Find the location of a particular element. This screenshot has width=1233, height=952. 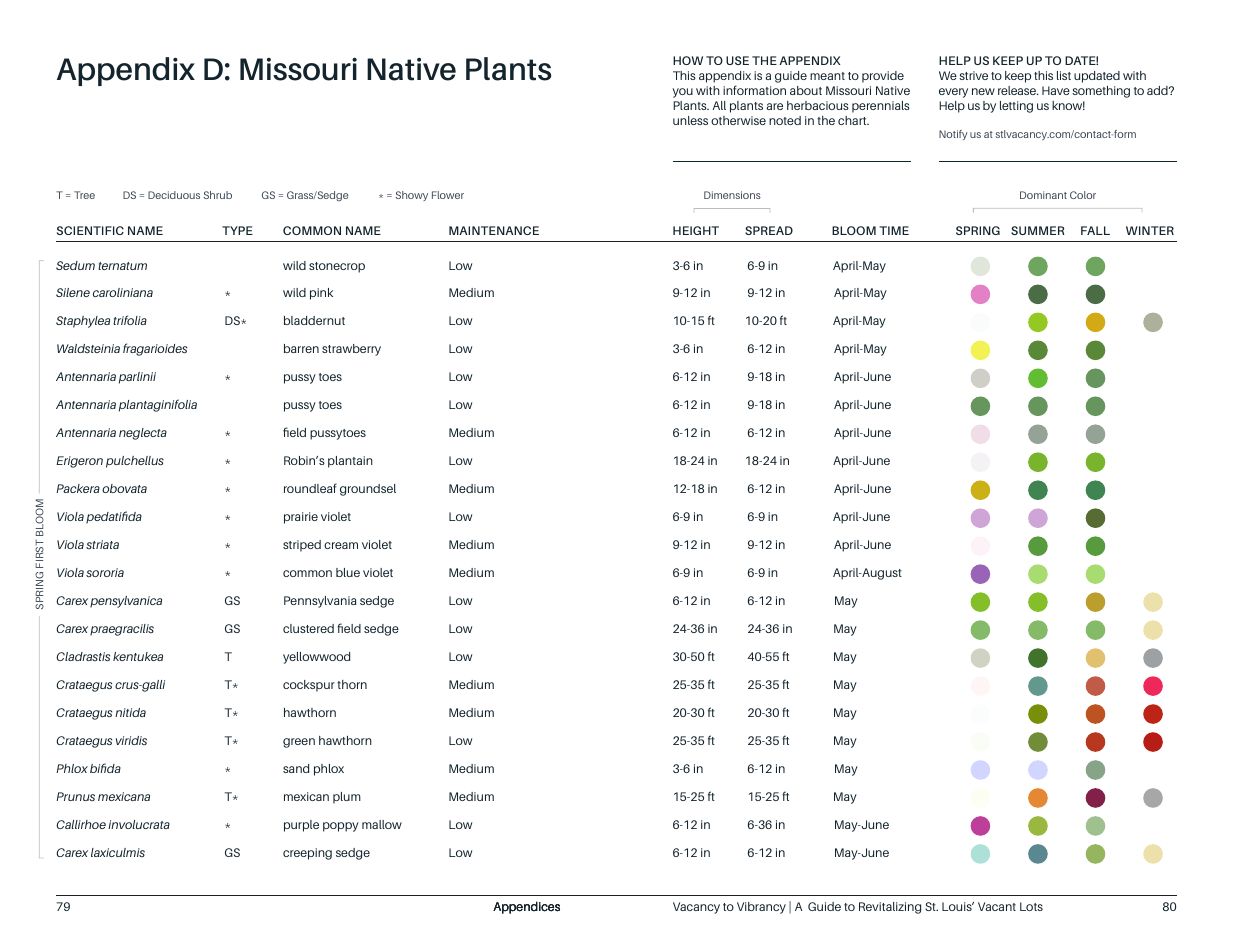

barren is located at coordinates (301, 348).
